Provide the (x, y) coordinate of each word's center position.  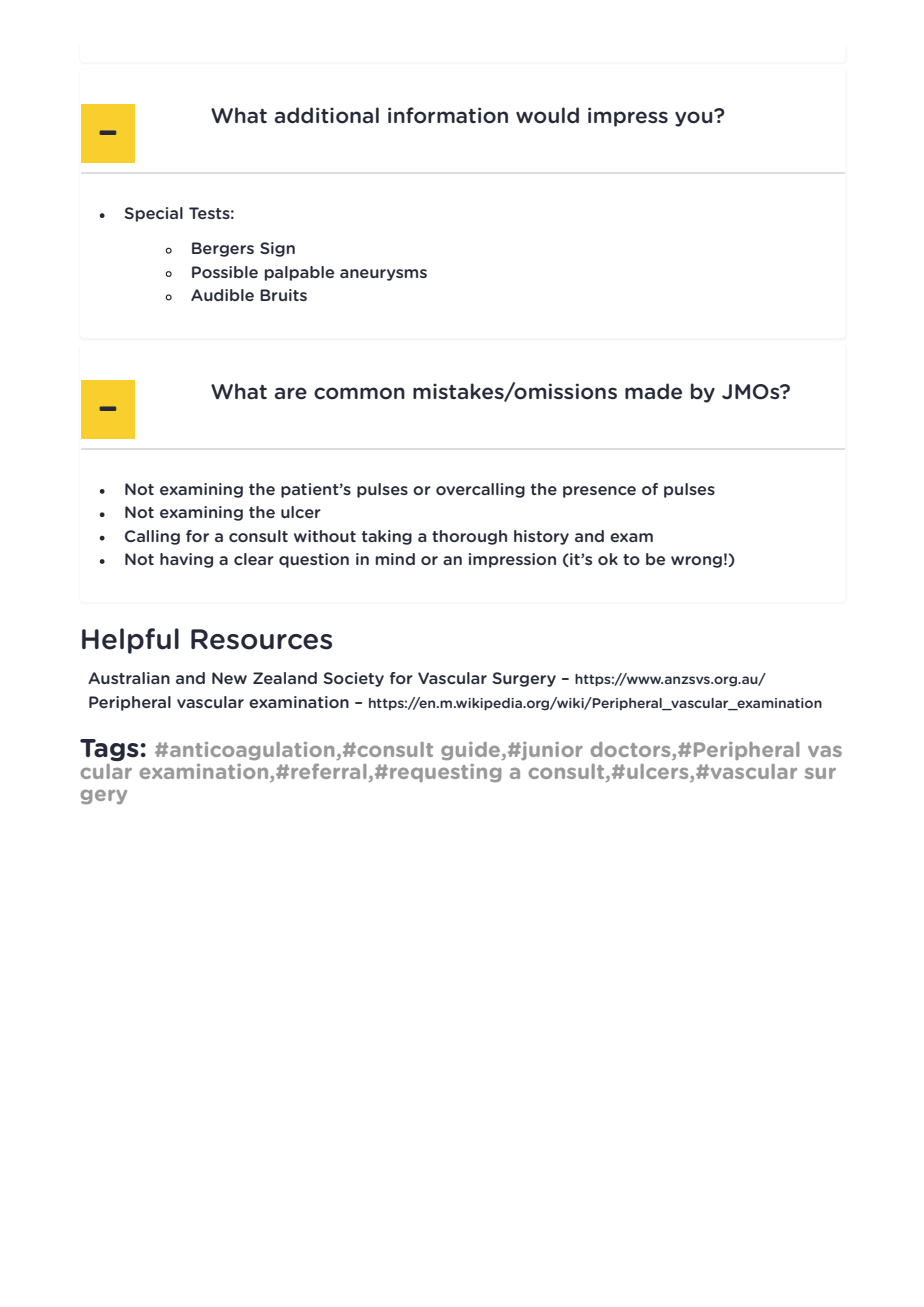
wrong (696, 562)
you (695, 118)
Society (354, 679)
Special (154, 214)
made (653, 391)
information (448, 115)
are (291, 393)
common (359, 393)
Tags (109, 750)
